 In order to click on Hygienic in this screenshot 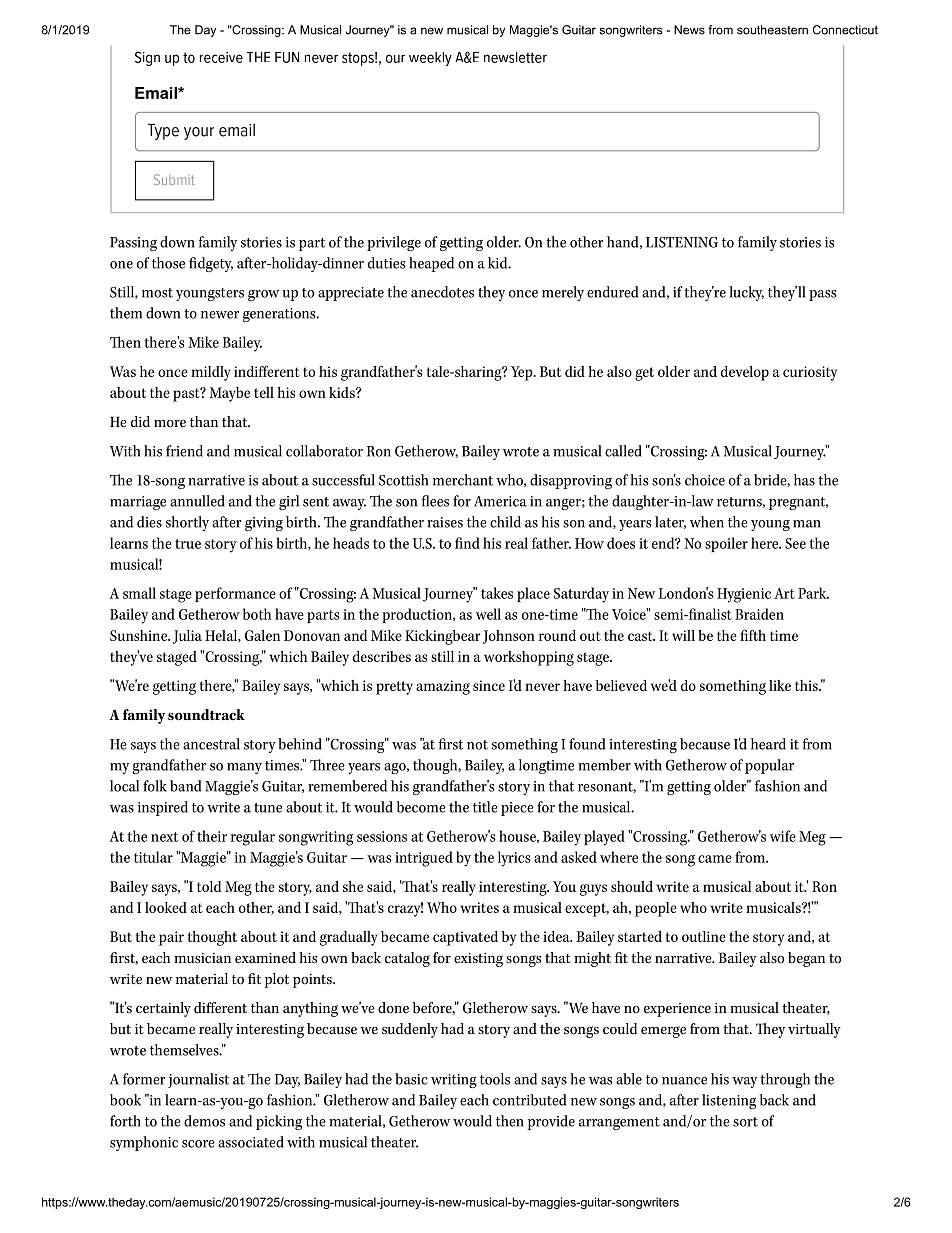, I will do `click(744, 595)`.
